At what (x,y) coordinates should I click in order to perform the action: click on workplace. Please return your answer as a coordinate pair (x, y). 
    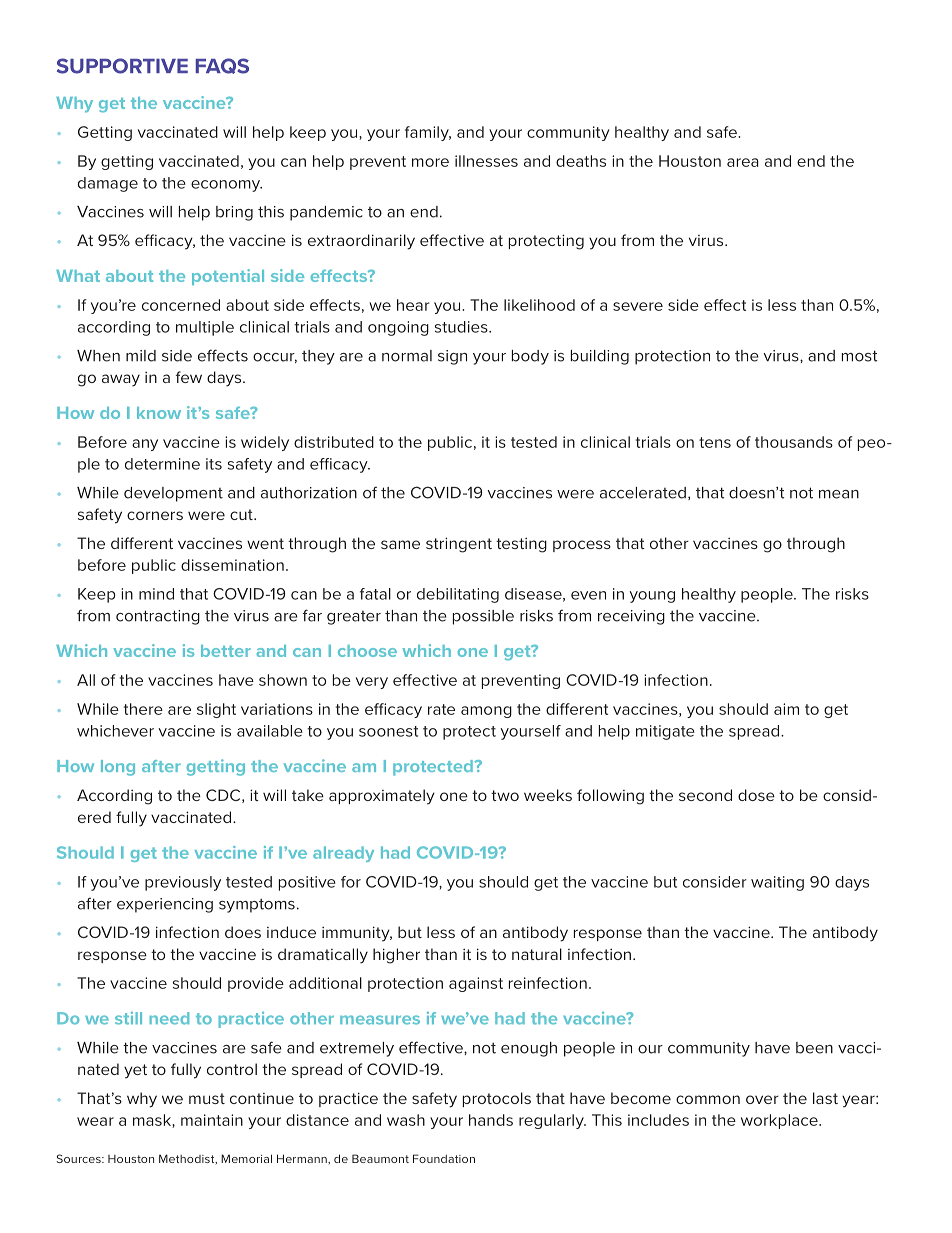
    Looking at the image, I should click on (780, 1121).
